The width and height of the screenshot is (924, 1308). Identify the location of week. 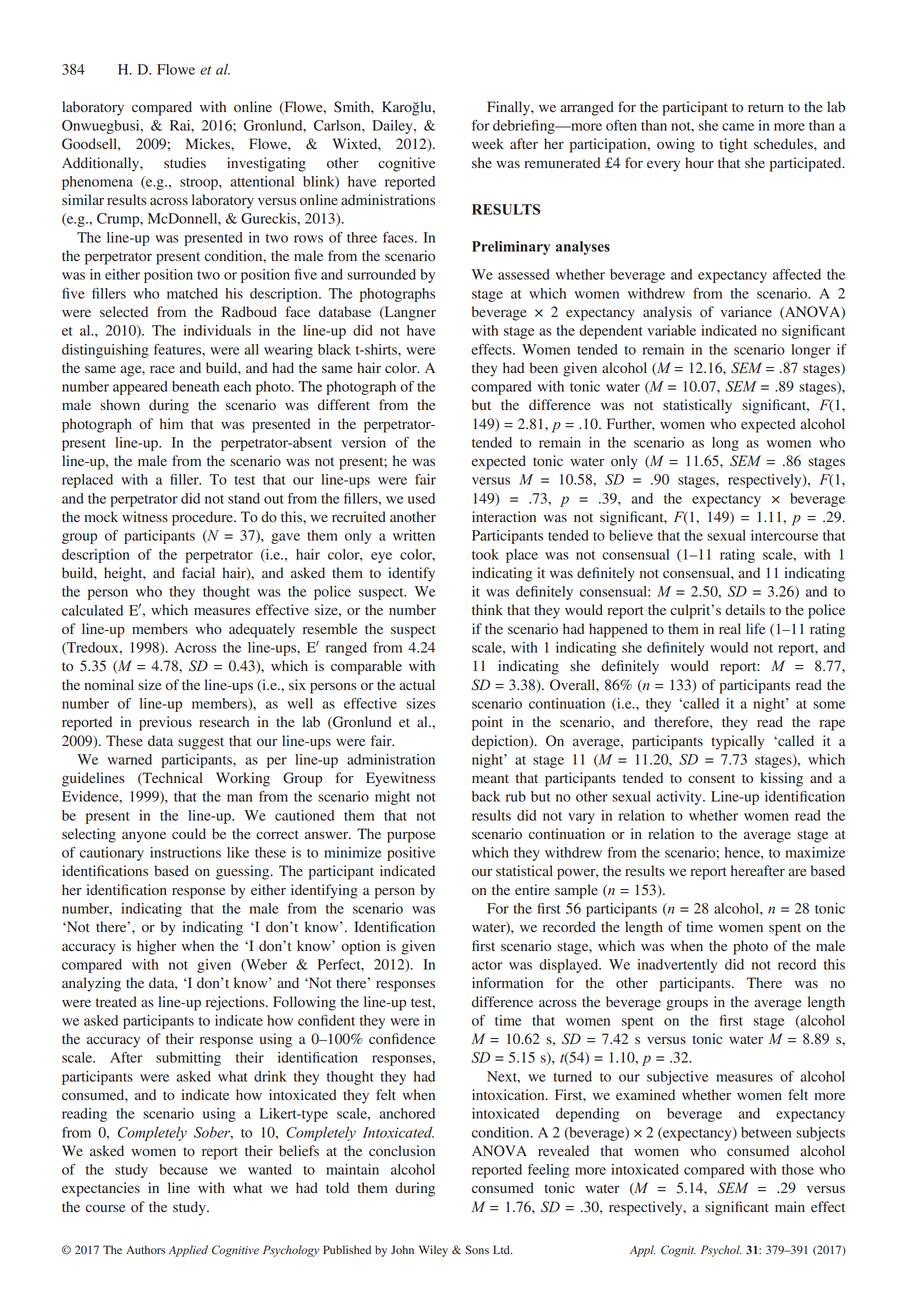
(488, 143).
